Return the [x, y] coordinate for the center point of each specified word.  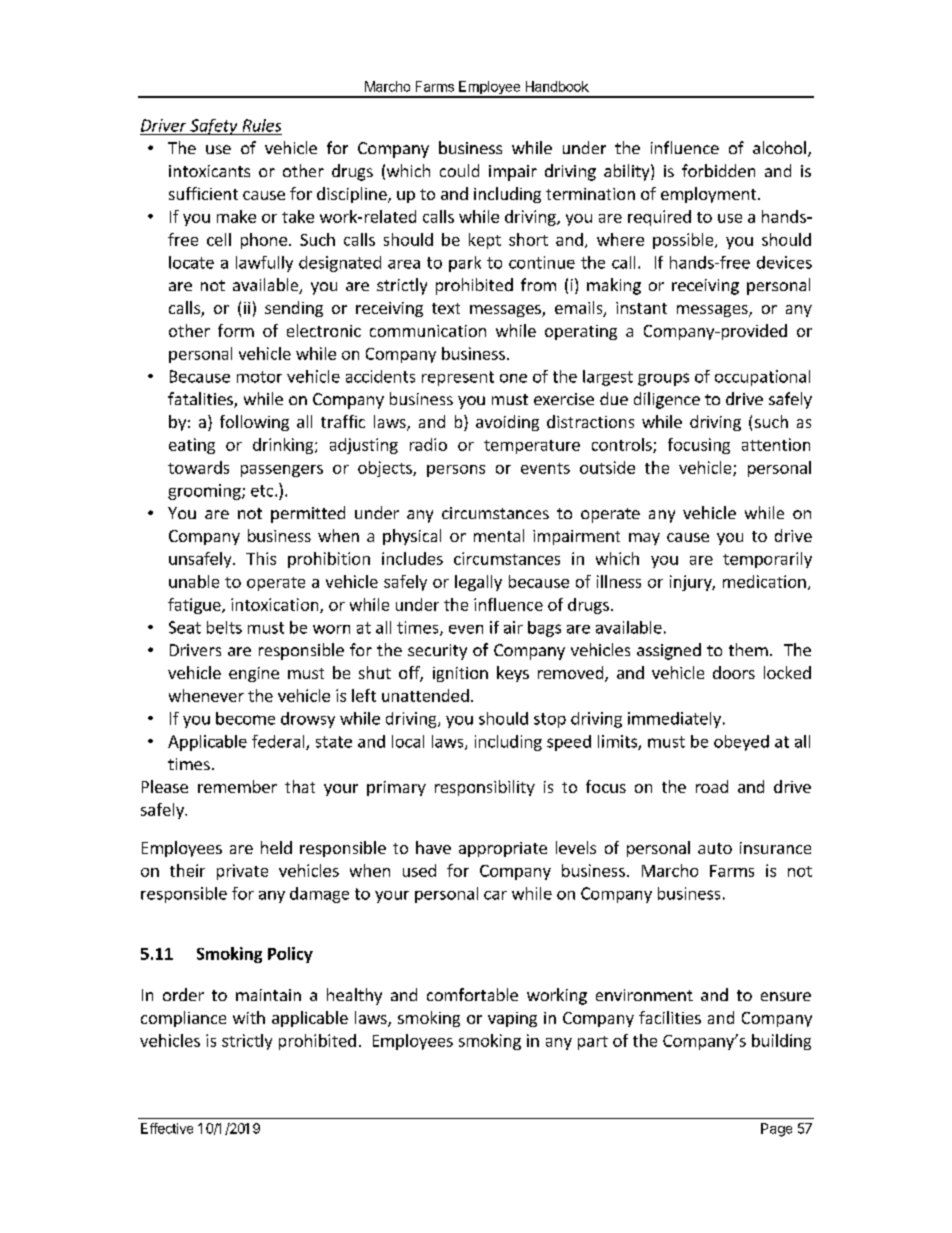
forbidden [718, 170]
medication [764, 581]
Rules [262, 125]
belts [224, 627]
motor [259, 377]
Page [776, 1130]
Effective [167, 1128]
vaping [512, 1019]
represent [458, 378]
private [242, 872]
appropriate [503, 849]
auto [715, 848]
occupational [762, 378]
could [459, 170]
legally [478, 583]
